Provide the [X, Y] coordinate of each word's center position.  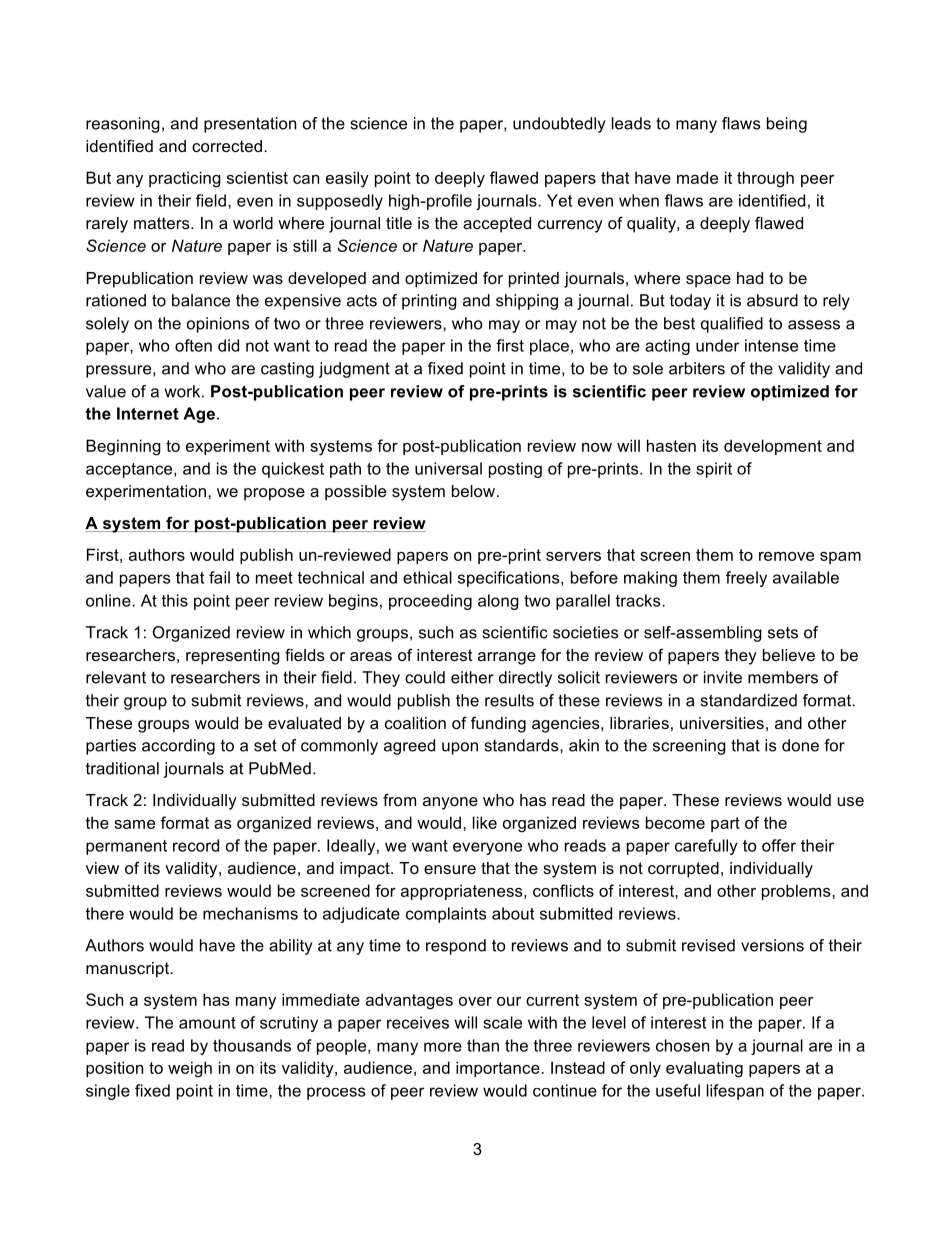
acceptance [130, 470]
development [773, 447]
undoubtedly [559, 125]
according [178, 747]
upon [460, 748]
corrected [227, 146]
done [800, 745]
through [765, 179]
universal [448, 468]
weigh [190, 1069]
